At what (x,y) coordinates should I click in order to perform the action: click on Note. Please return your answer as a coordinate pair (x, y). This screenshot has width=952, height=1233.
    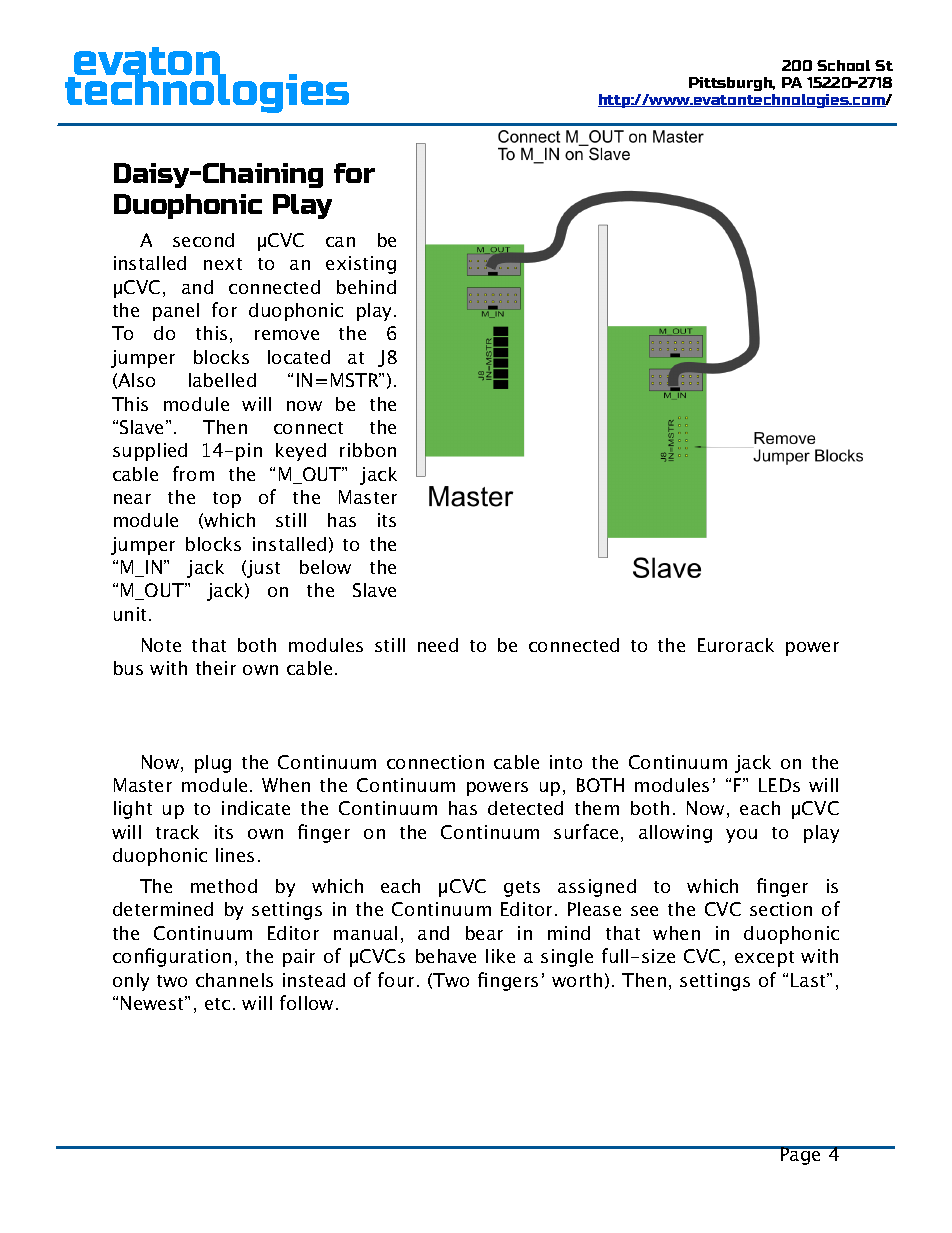
    Looking at the image, I should click on (161, 645).
